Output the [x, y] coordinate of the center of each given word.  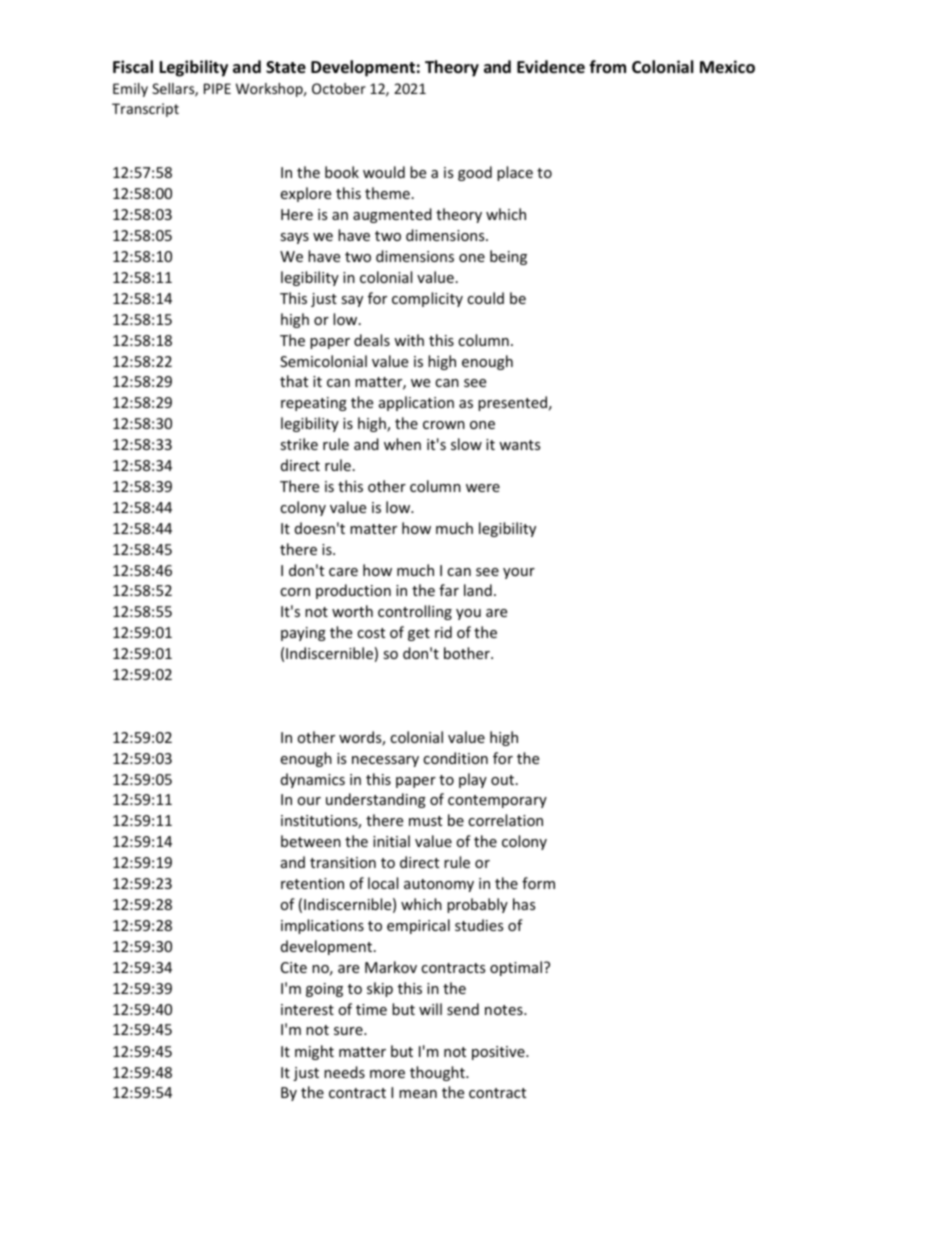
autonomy [439, 885]
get [419, 634]
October [339, 88]
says [294, 238]
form [538, 883]
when [402, 444]
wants [519, 445]
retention [312, 883]
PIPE [217, 88]
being [508, 257]
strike [299, 444]
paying [303, 634]
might [314, 1052]
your [519, 573]
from [607, 66]
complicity [427, 299]
